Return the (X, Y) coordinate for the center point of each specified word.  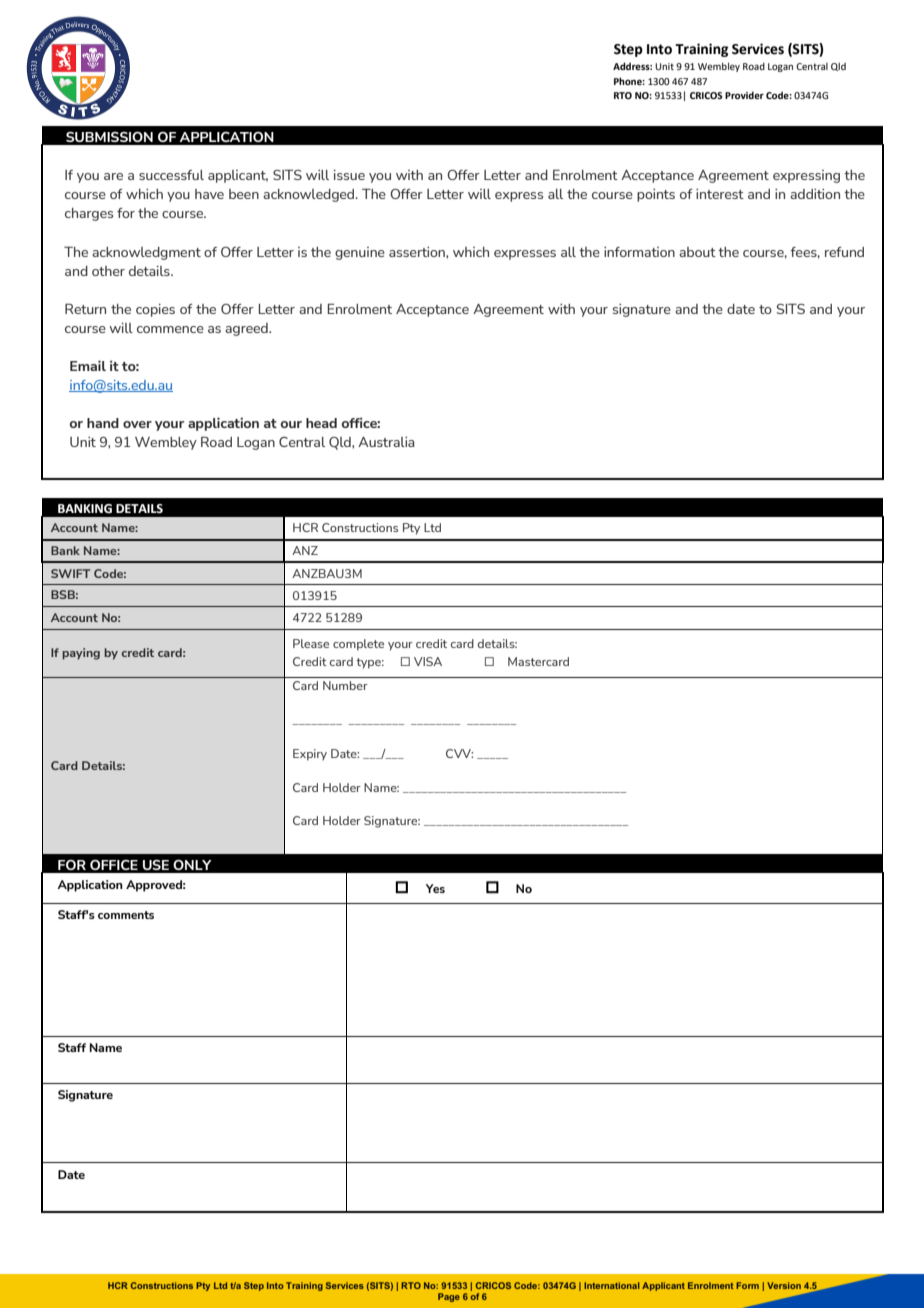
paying (81, 654)
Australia (386, 442)
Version (784, 1285)
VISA (428, 661)
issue (349, 175)
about (697, 252)
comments (126, 915)
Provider (744, 95)
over (137, 424)
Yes (435, 888)
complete (358, 645)
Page (449, 1297)
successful (171, 175)
